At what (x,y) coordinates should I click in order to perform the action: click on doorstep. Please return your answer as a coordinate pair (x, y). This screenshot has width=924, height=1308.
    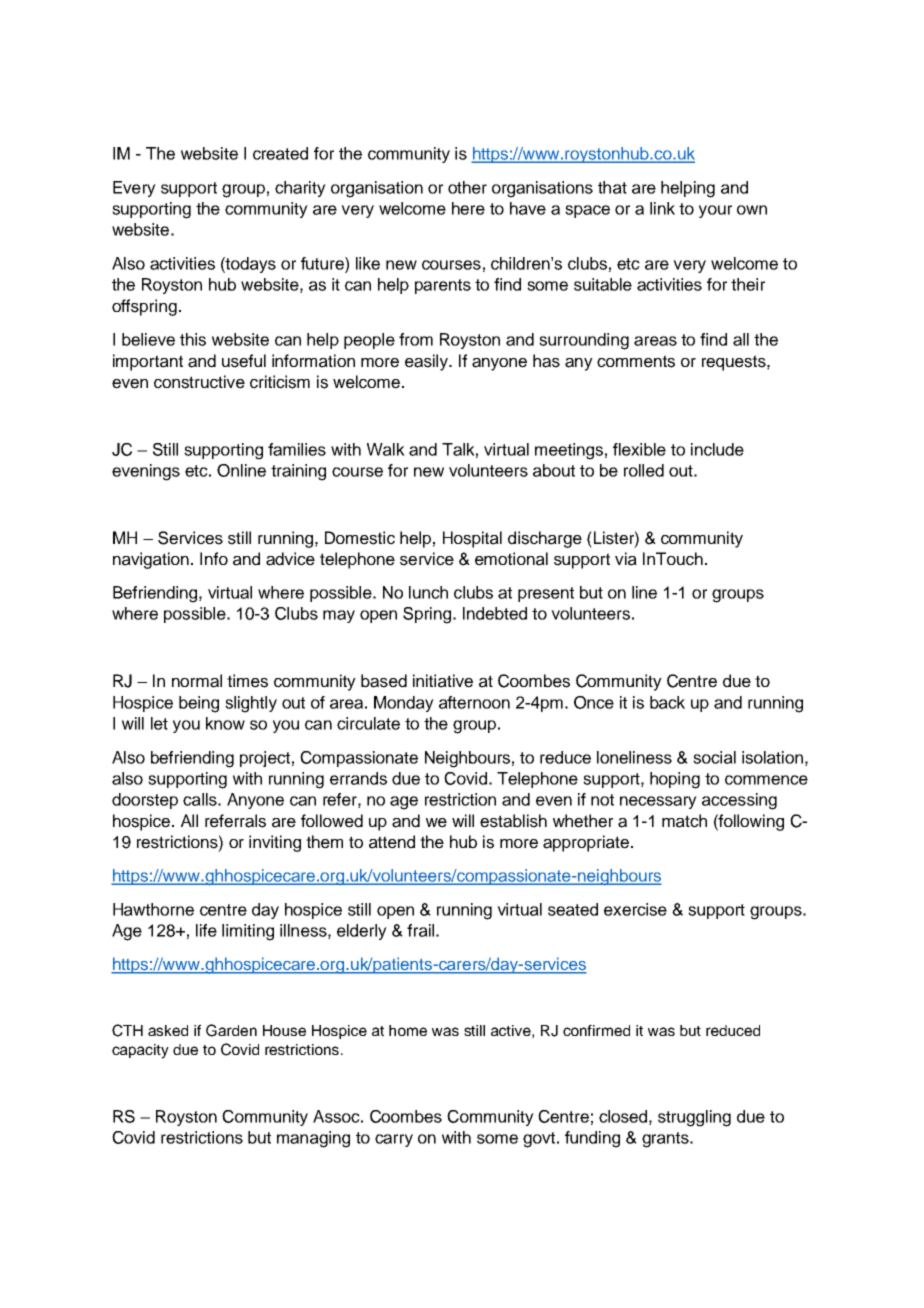
    Looking at the image, I should click on (145, 801).
